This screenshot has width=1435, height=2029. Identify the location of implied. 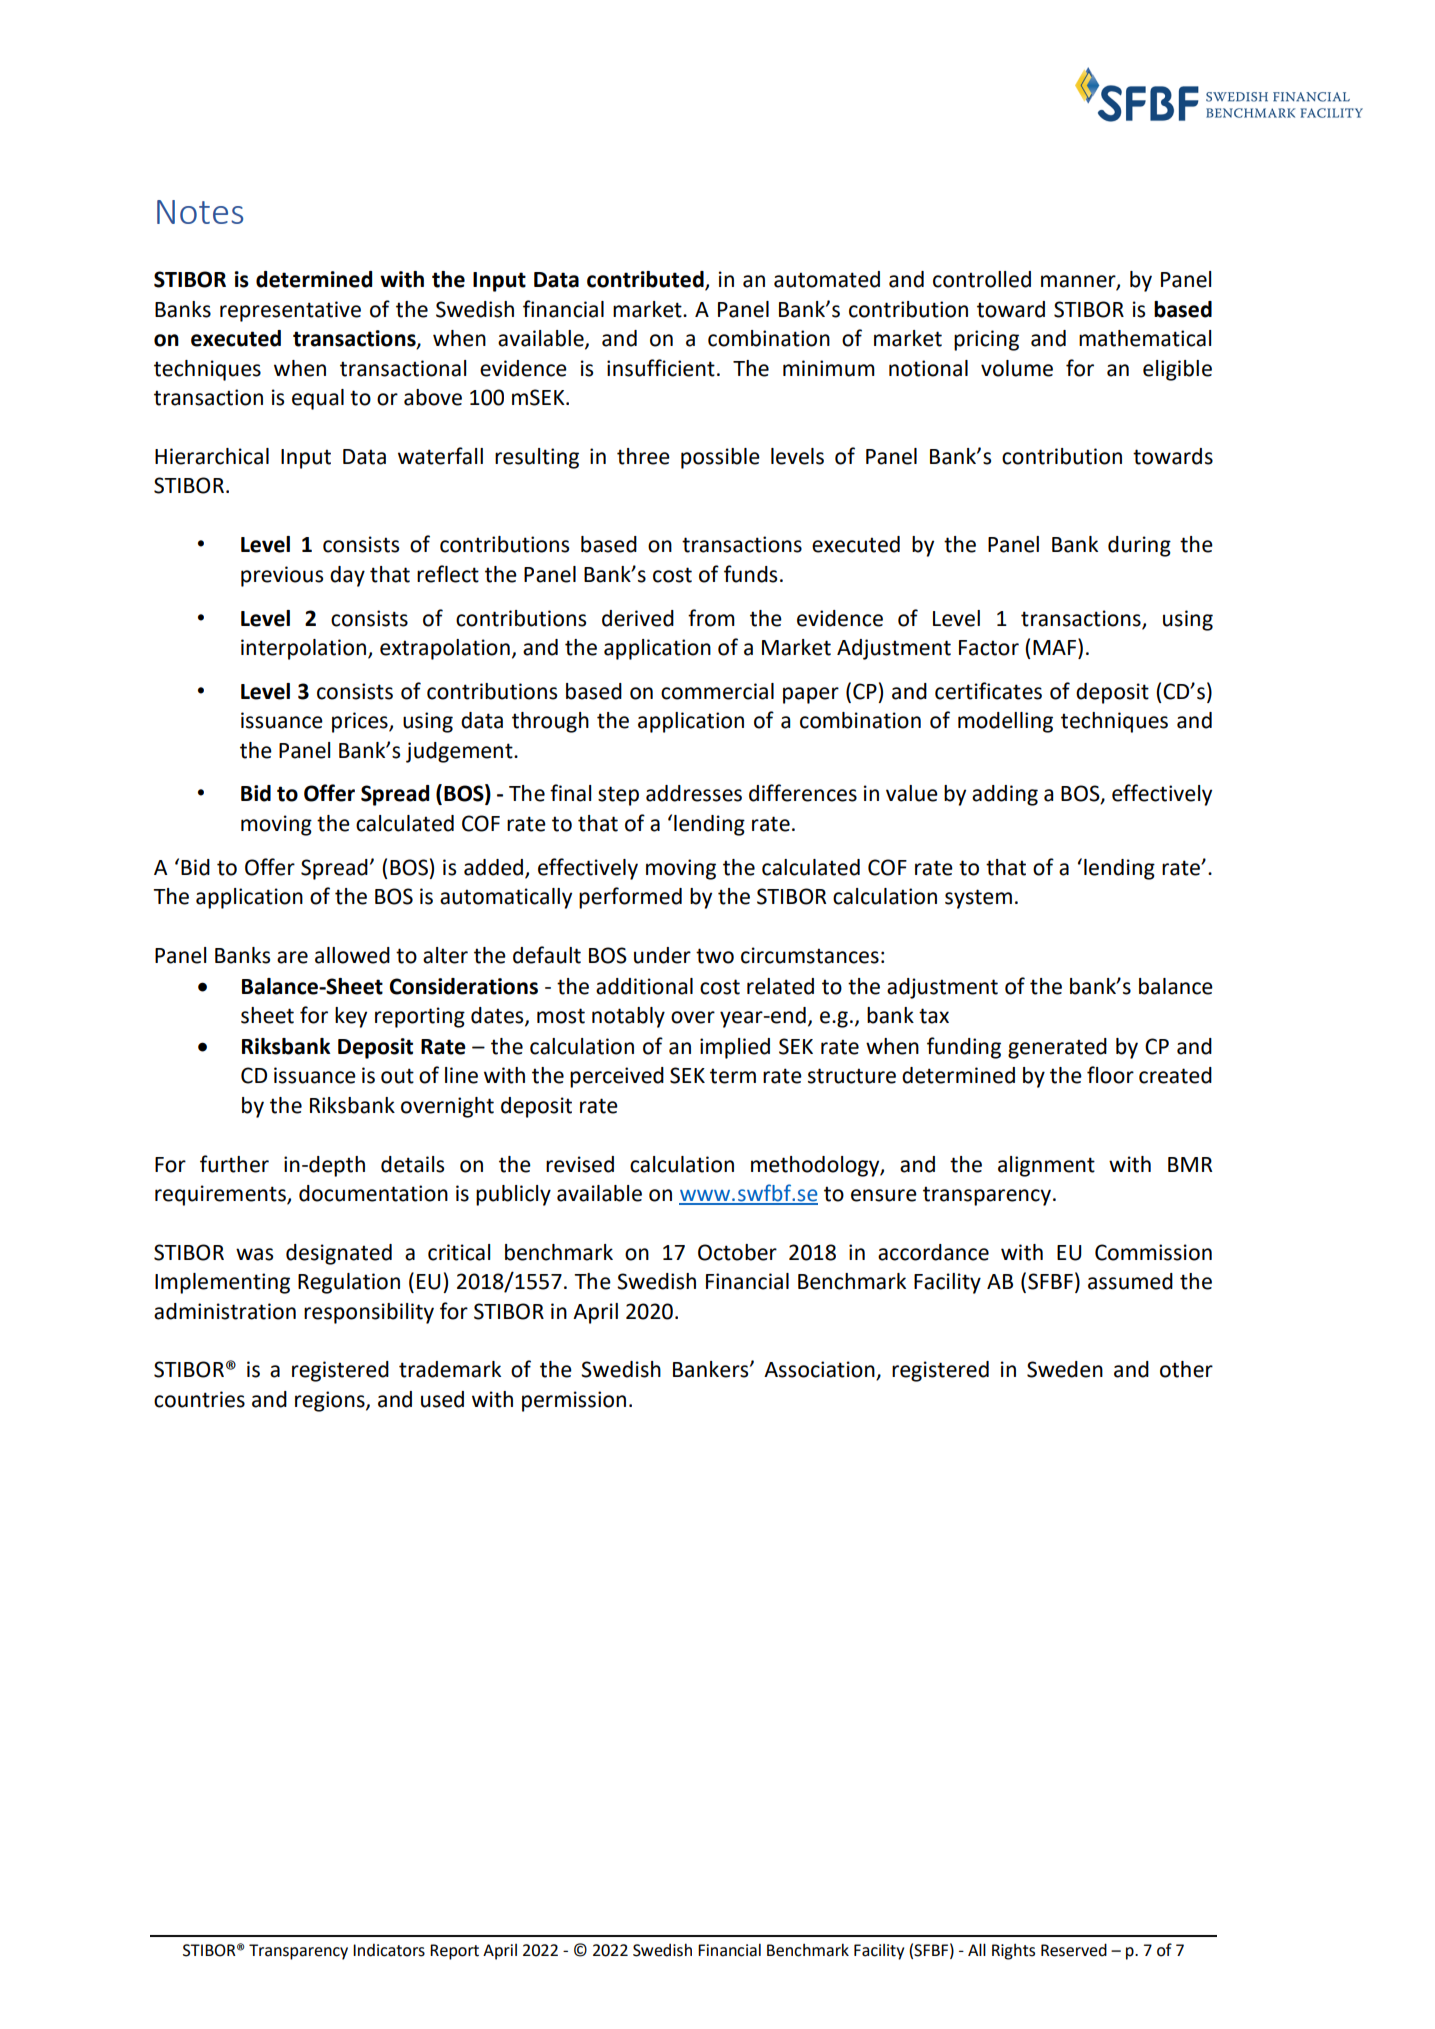
(735, 1048).
